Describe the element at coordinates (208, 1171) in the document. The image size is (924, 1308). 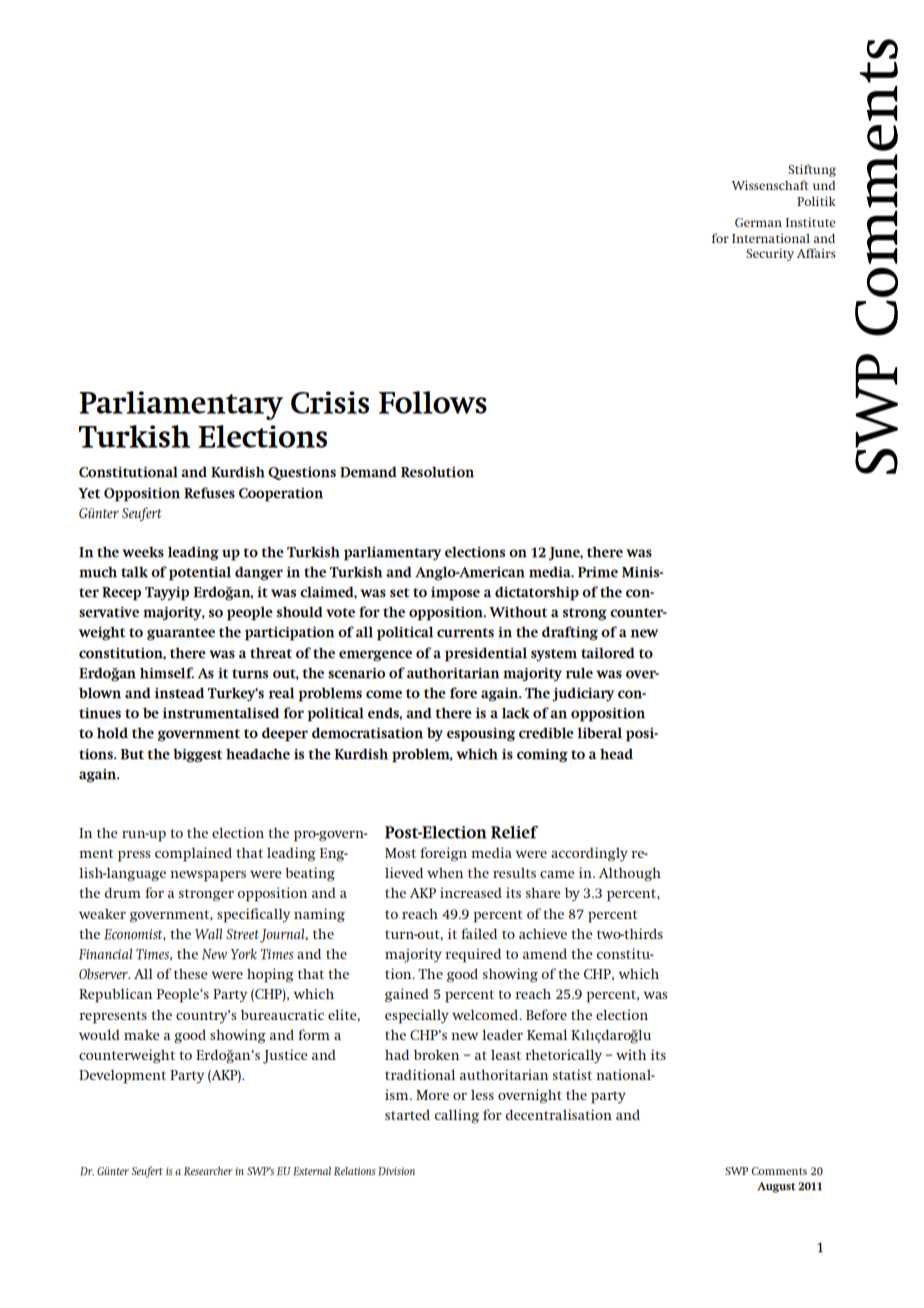
I see `Researcher` at that location.
